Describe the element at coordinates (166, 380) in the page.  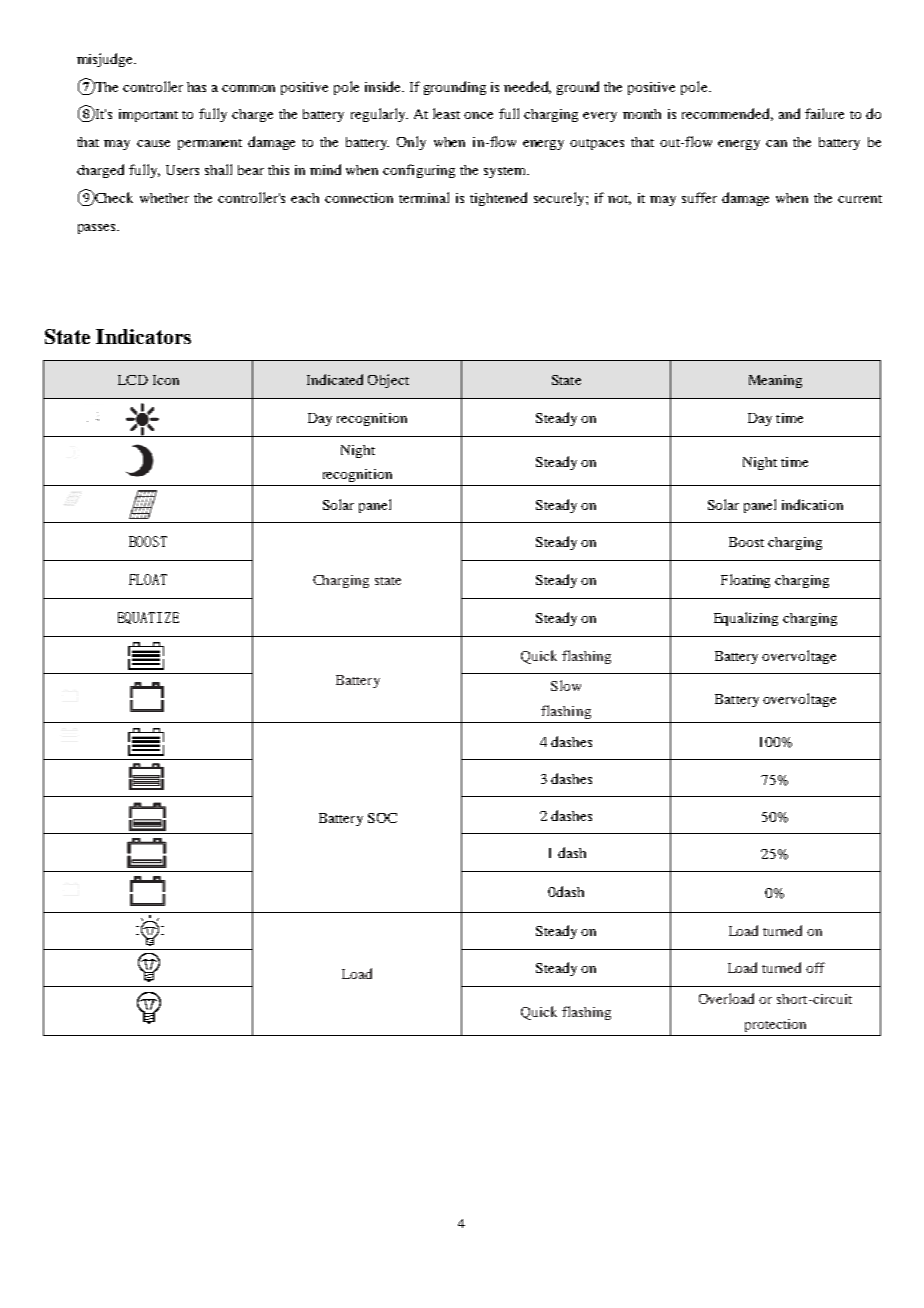
I see `Icon` at that location.
